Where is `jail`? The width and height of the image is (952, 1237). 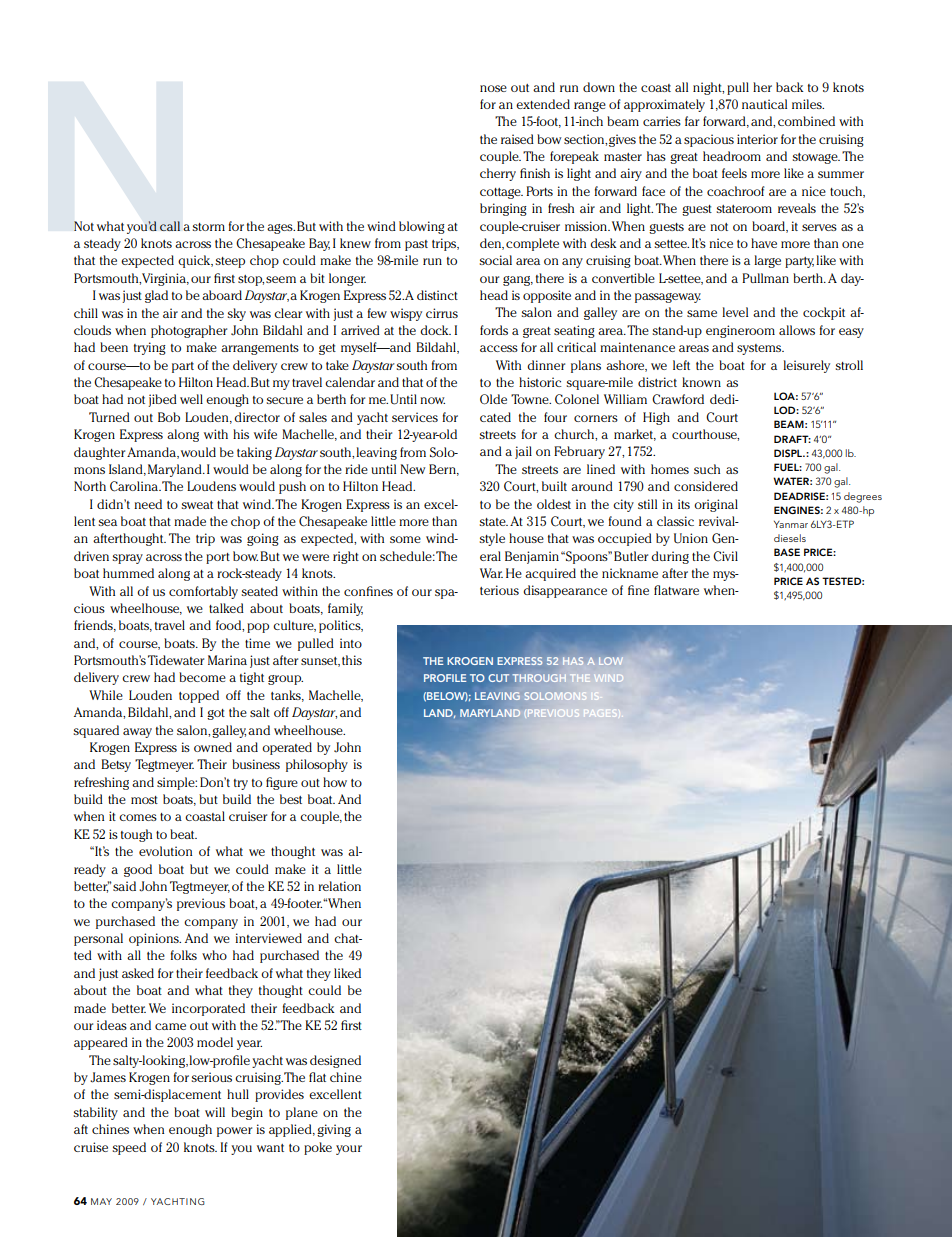
jail is located at coordinates (523, 452).
